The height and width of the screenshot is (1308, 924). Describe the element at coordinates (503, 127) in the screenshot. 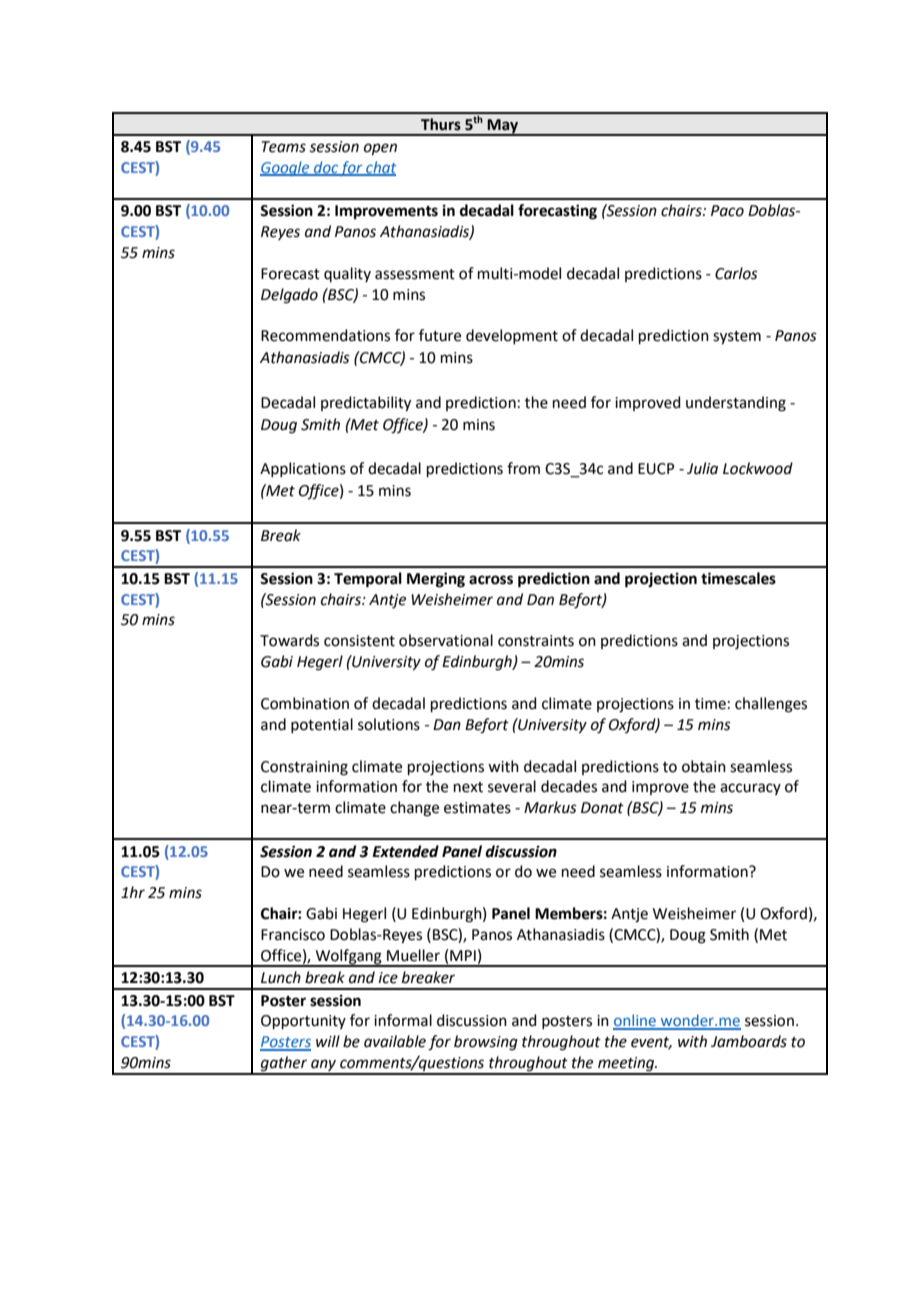

I see `May` at that location.
